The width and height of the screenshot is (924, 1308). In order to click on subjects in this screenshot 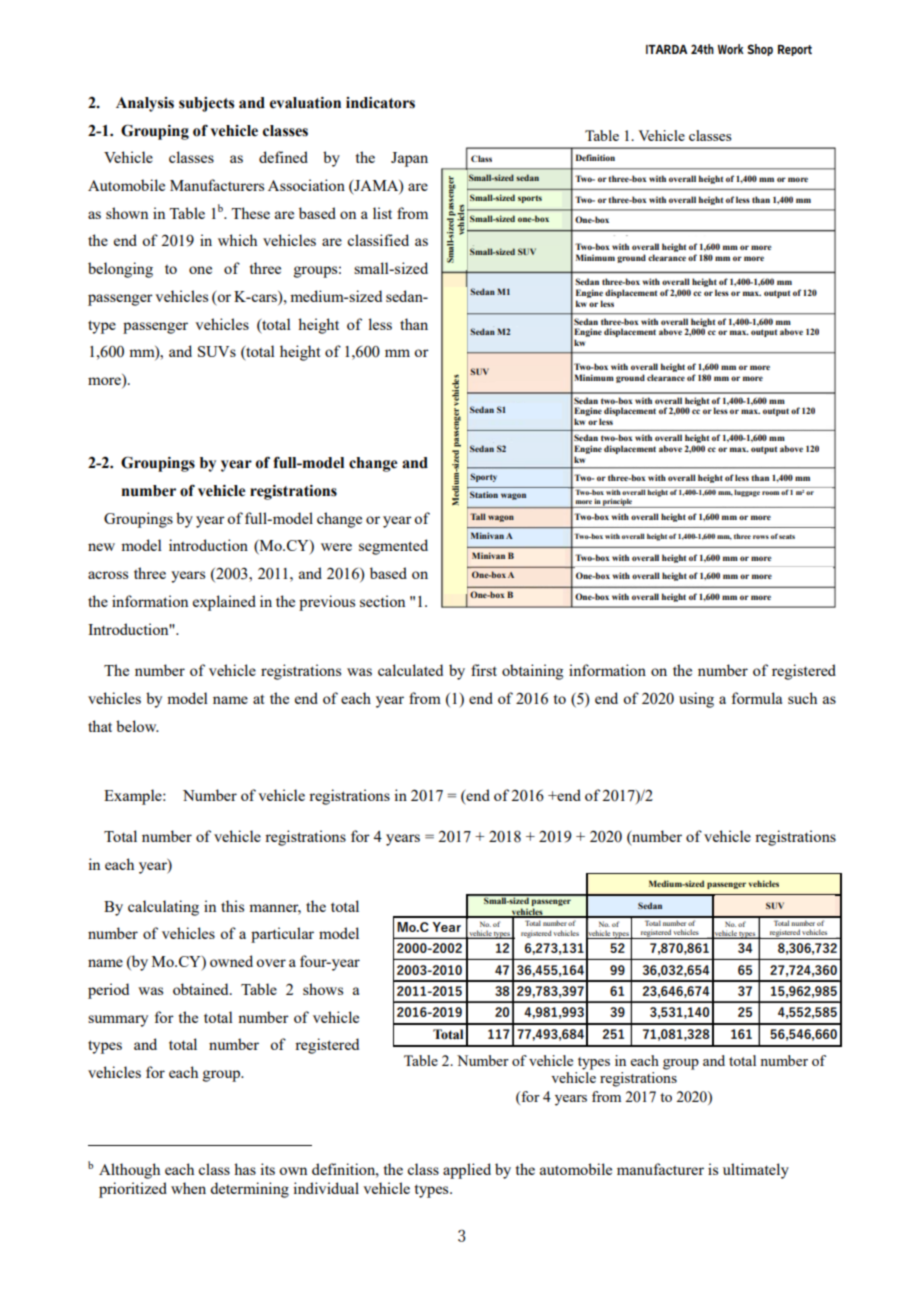, I will do `click(206, 104)`.
